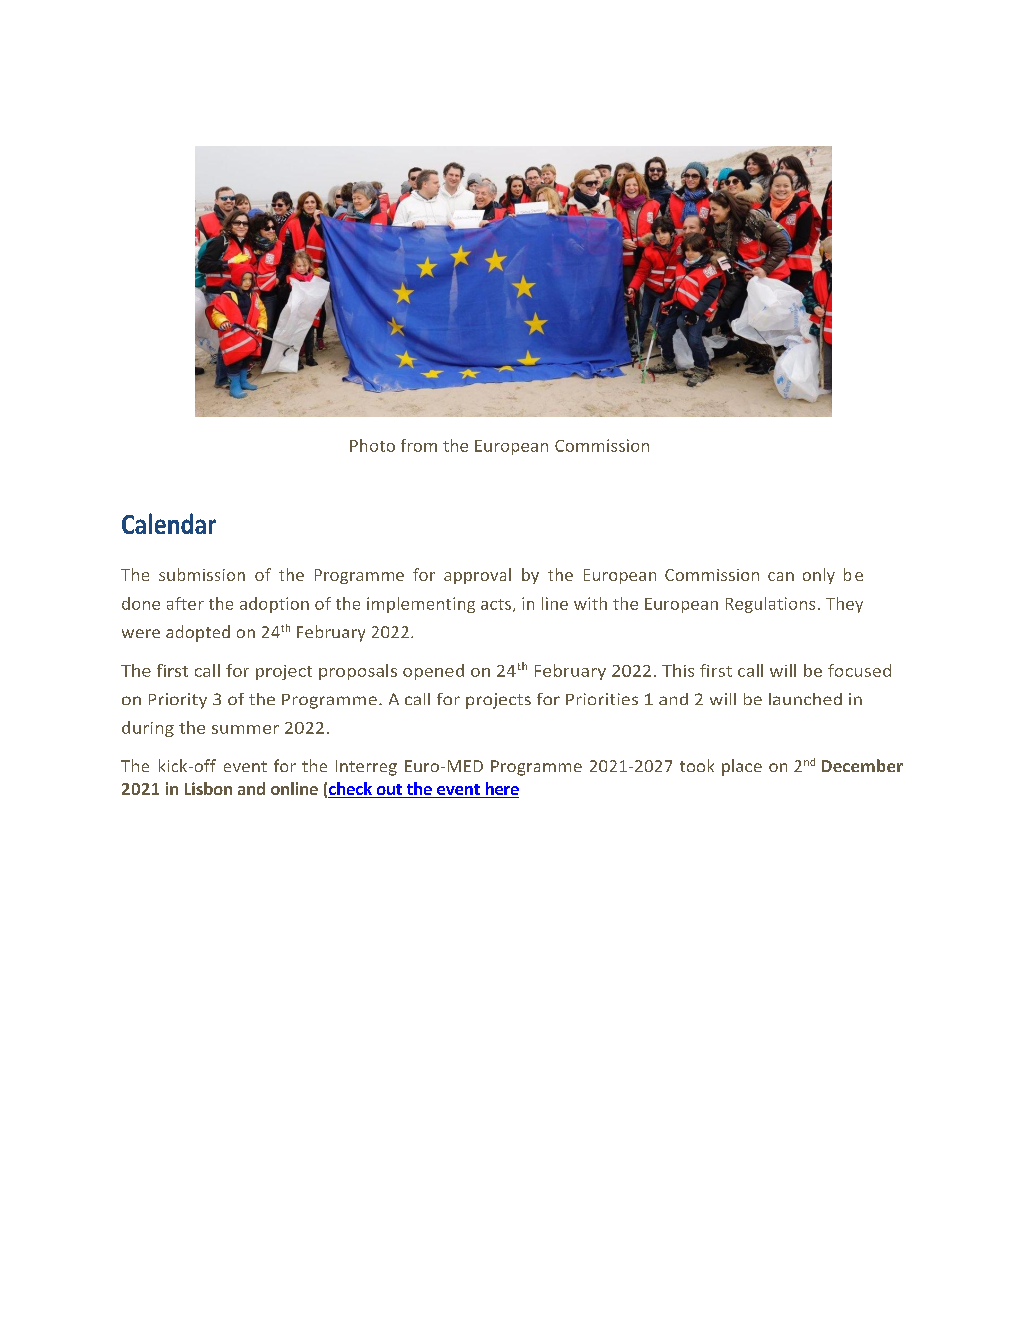 This image has height=1331, width=1029. What do you see at coordinates (208, 788) in the image?
I see `Lisbon` at bounding box center [208, 788].
